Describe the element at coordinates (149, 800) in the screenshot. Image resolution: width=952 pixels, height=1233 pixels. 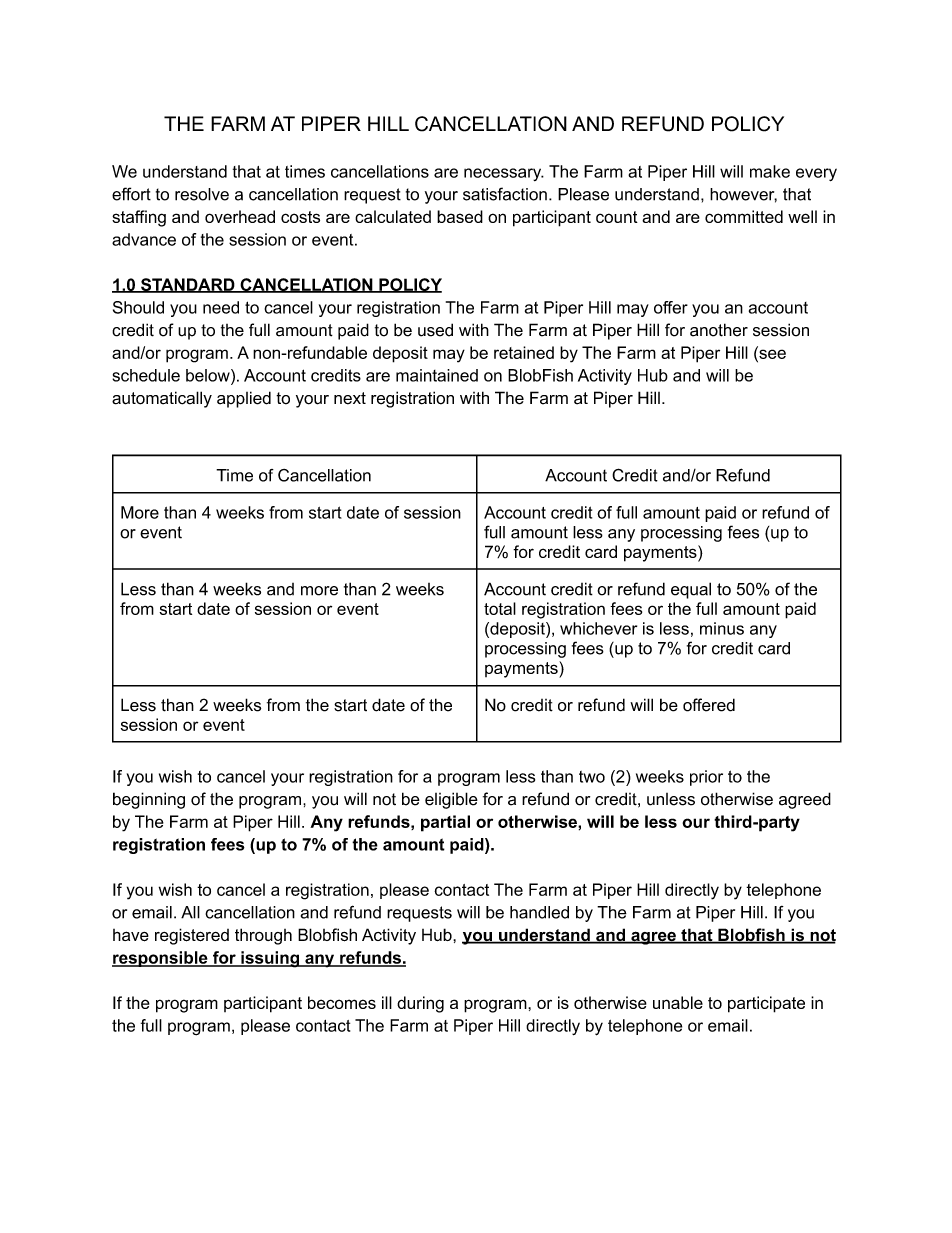
I see `beginning` at that location.
